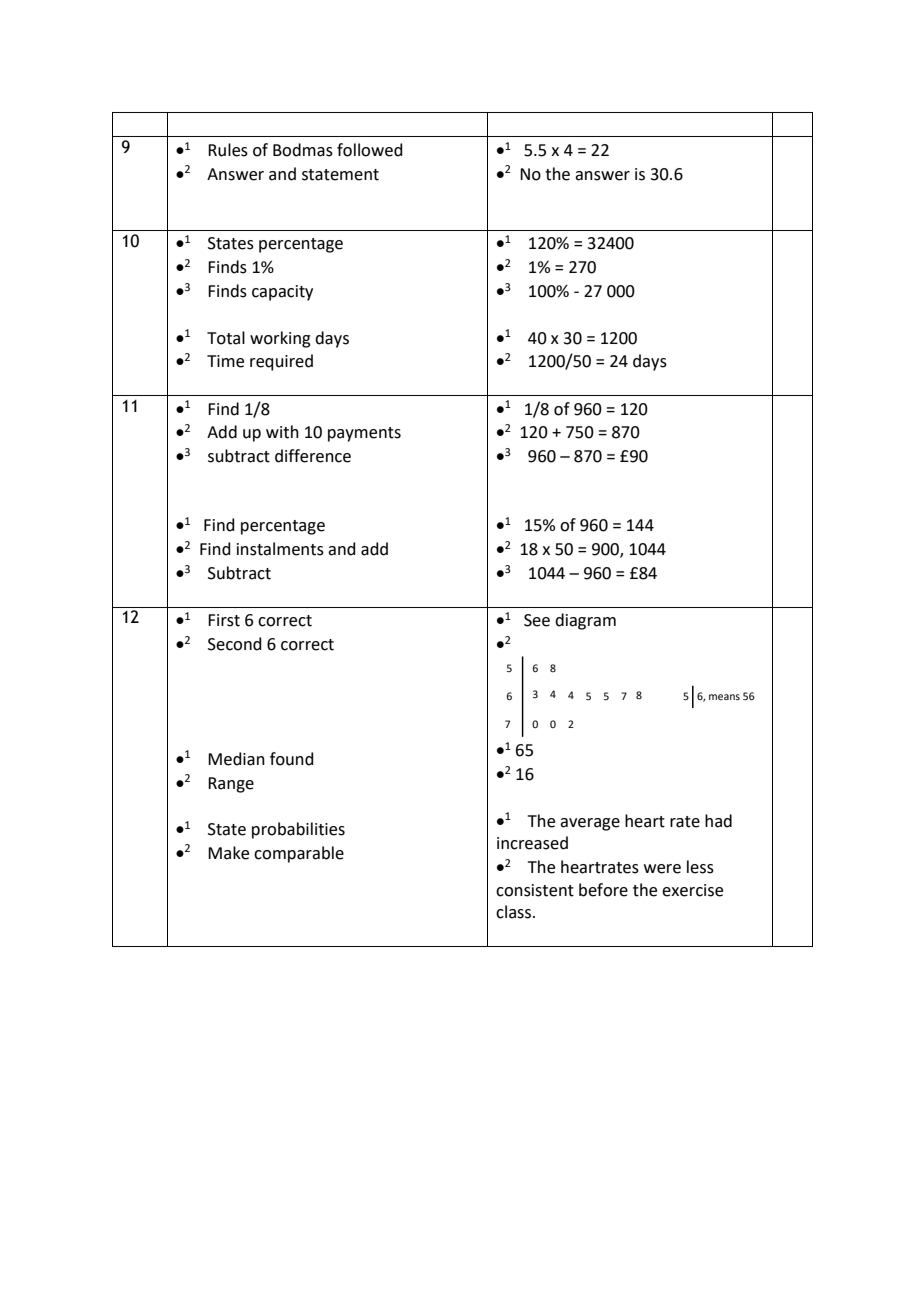 This screenshot has width=924, height=1308. I want to click on capacity, so click(282, 293).
